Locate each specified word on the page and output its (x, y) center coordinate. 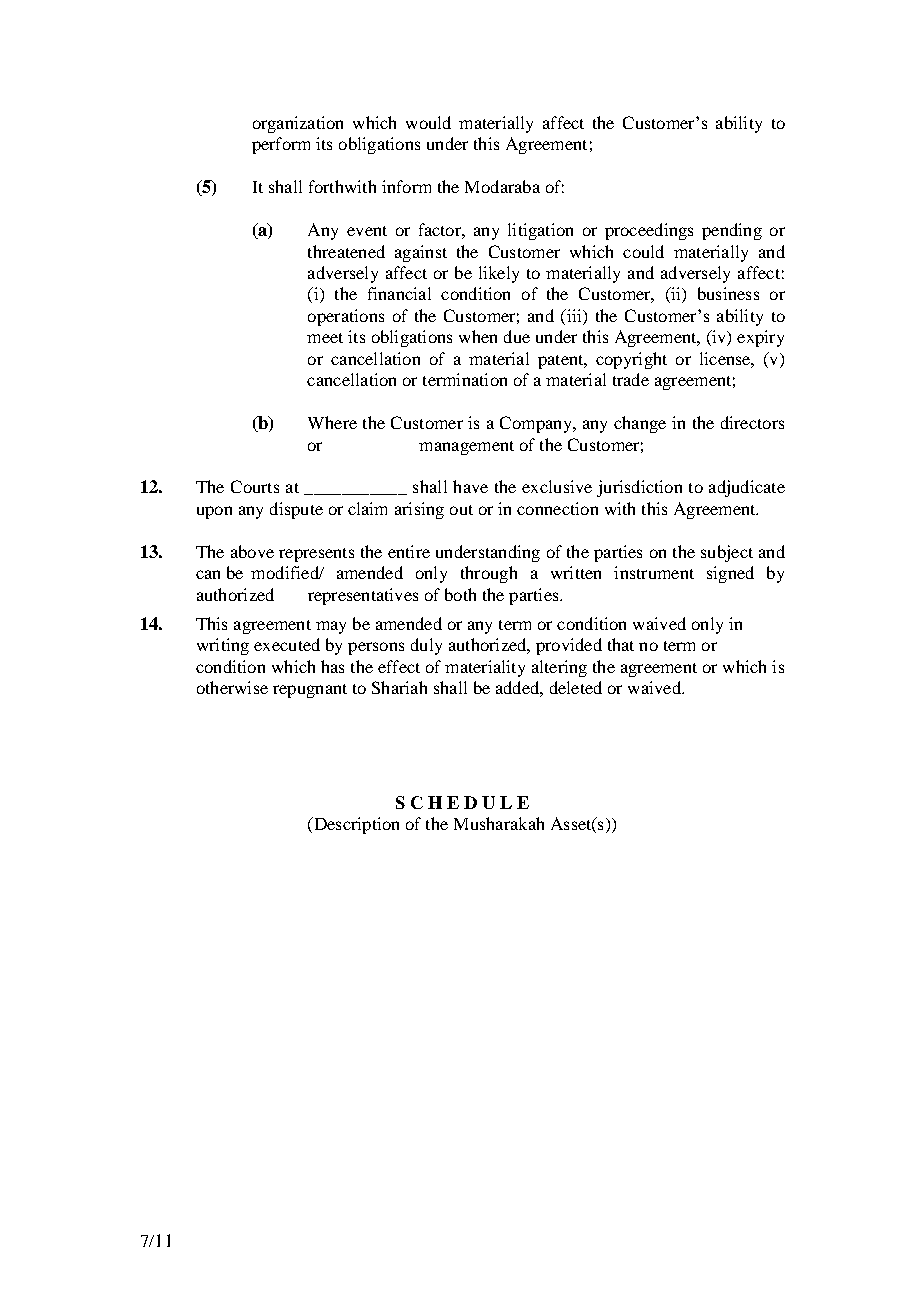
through (489, 574)
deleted (576, 687)
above (252, 551)
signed (730, 574)
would (428, 122)
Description (355, 825)
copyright (631, 360)
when (478, 336)
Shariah (399, 687)
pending (732, 231)
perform (281, 145)
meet (325, 338)
